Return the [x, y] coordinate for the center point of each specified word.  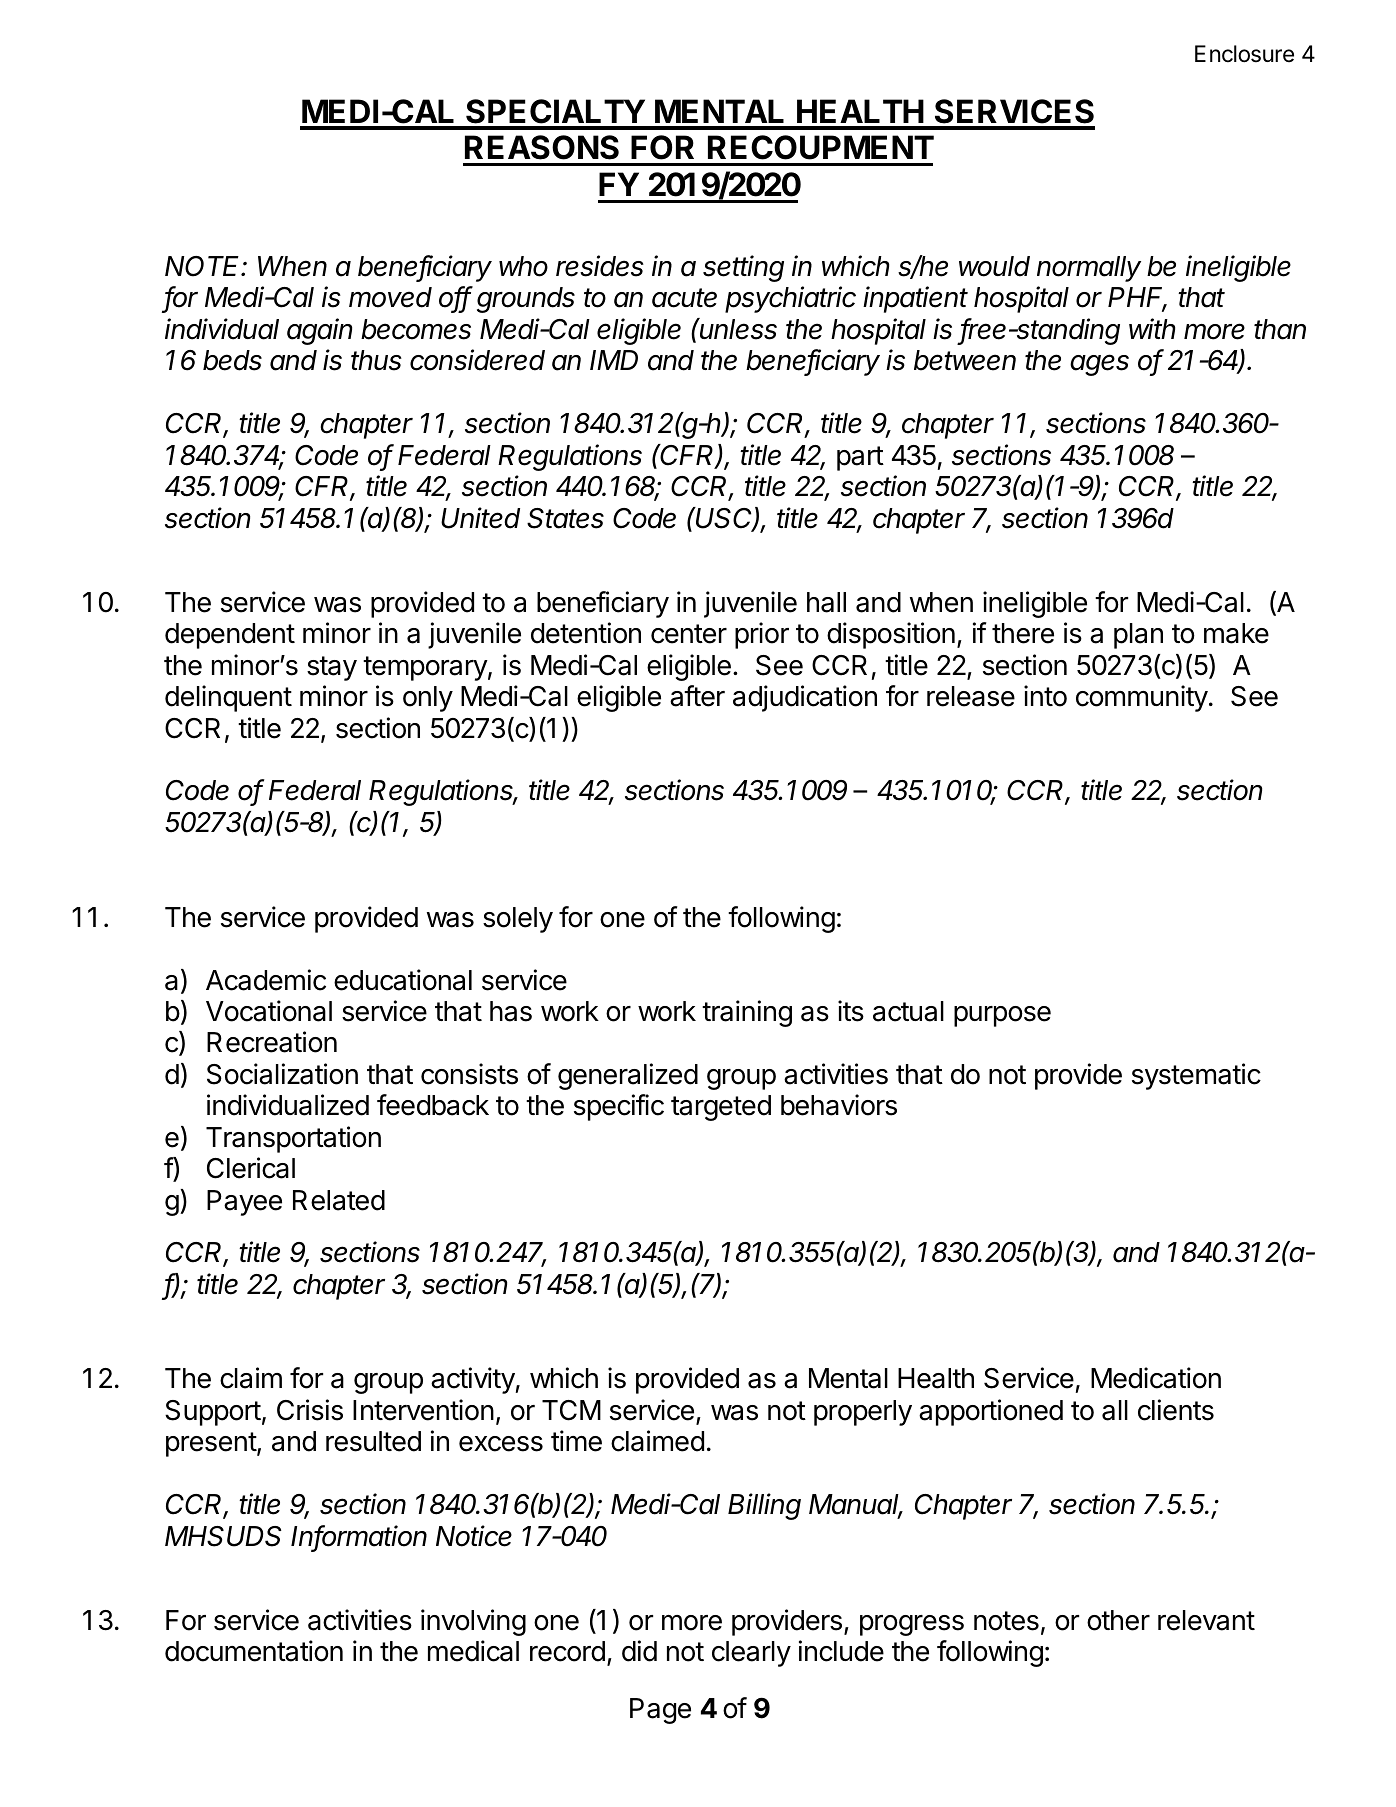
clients [1176, 1410]
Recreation [272, 1042]
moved [390, 297]
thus [376, 360]
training [747, 1013]
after [697, 696]
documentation [254, 1651]
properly [863, 1413]
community [1142, 698]
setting [743, 268]
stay [332, 668]
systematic [1196, 1076]
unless [737, 329]
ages [1099, 365]
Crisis [310, 1410]
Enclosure [1244, 54]
